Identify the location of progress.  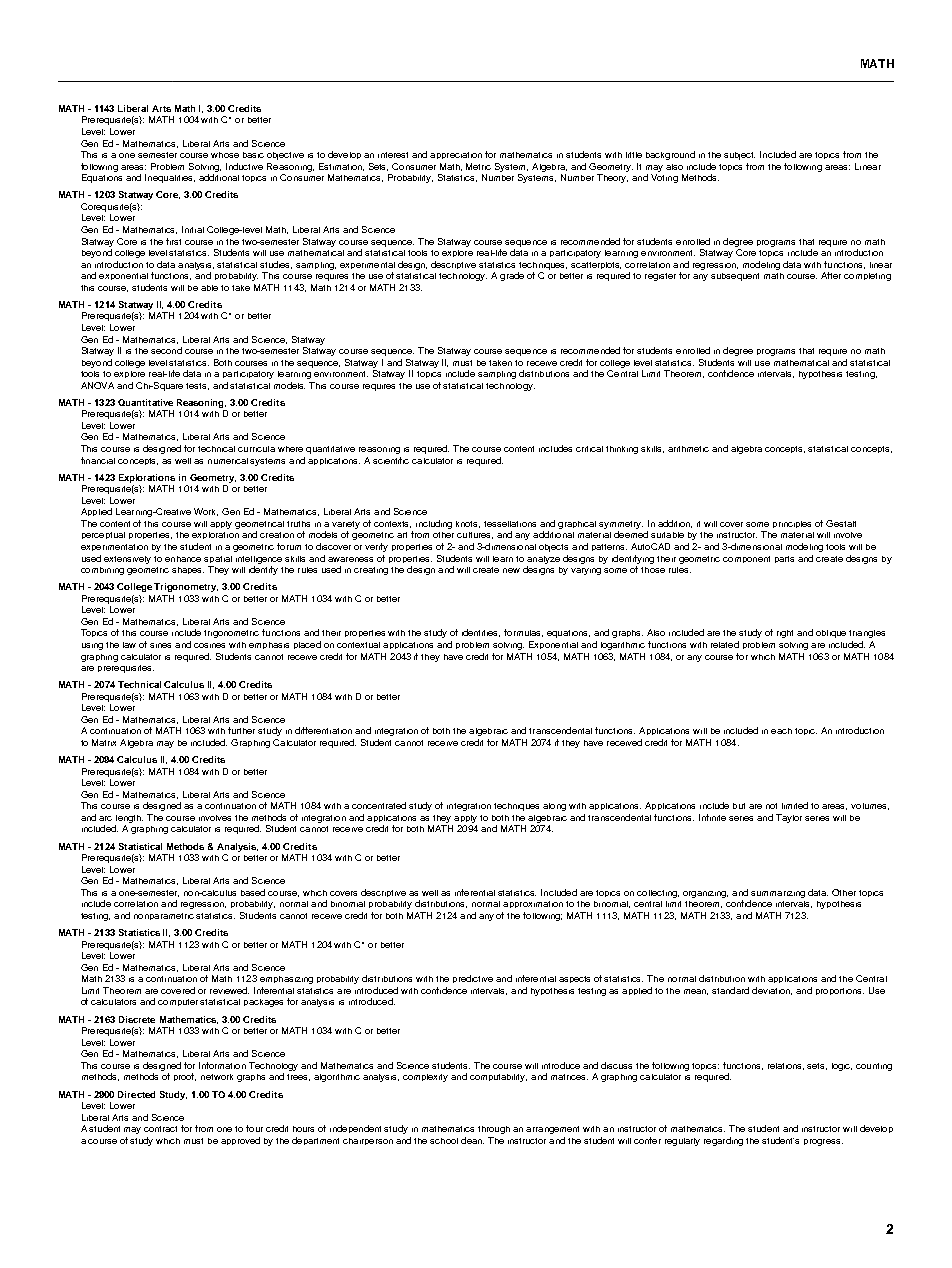
(823, 1142).
